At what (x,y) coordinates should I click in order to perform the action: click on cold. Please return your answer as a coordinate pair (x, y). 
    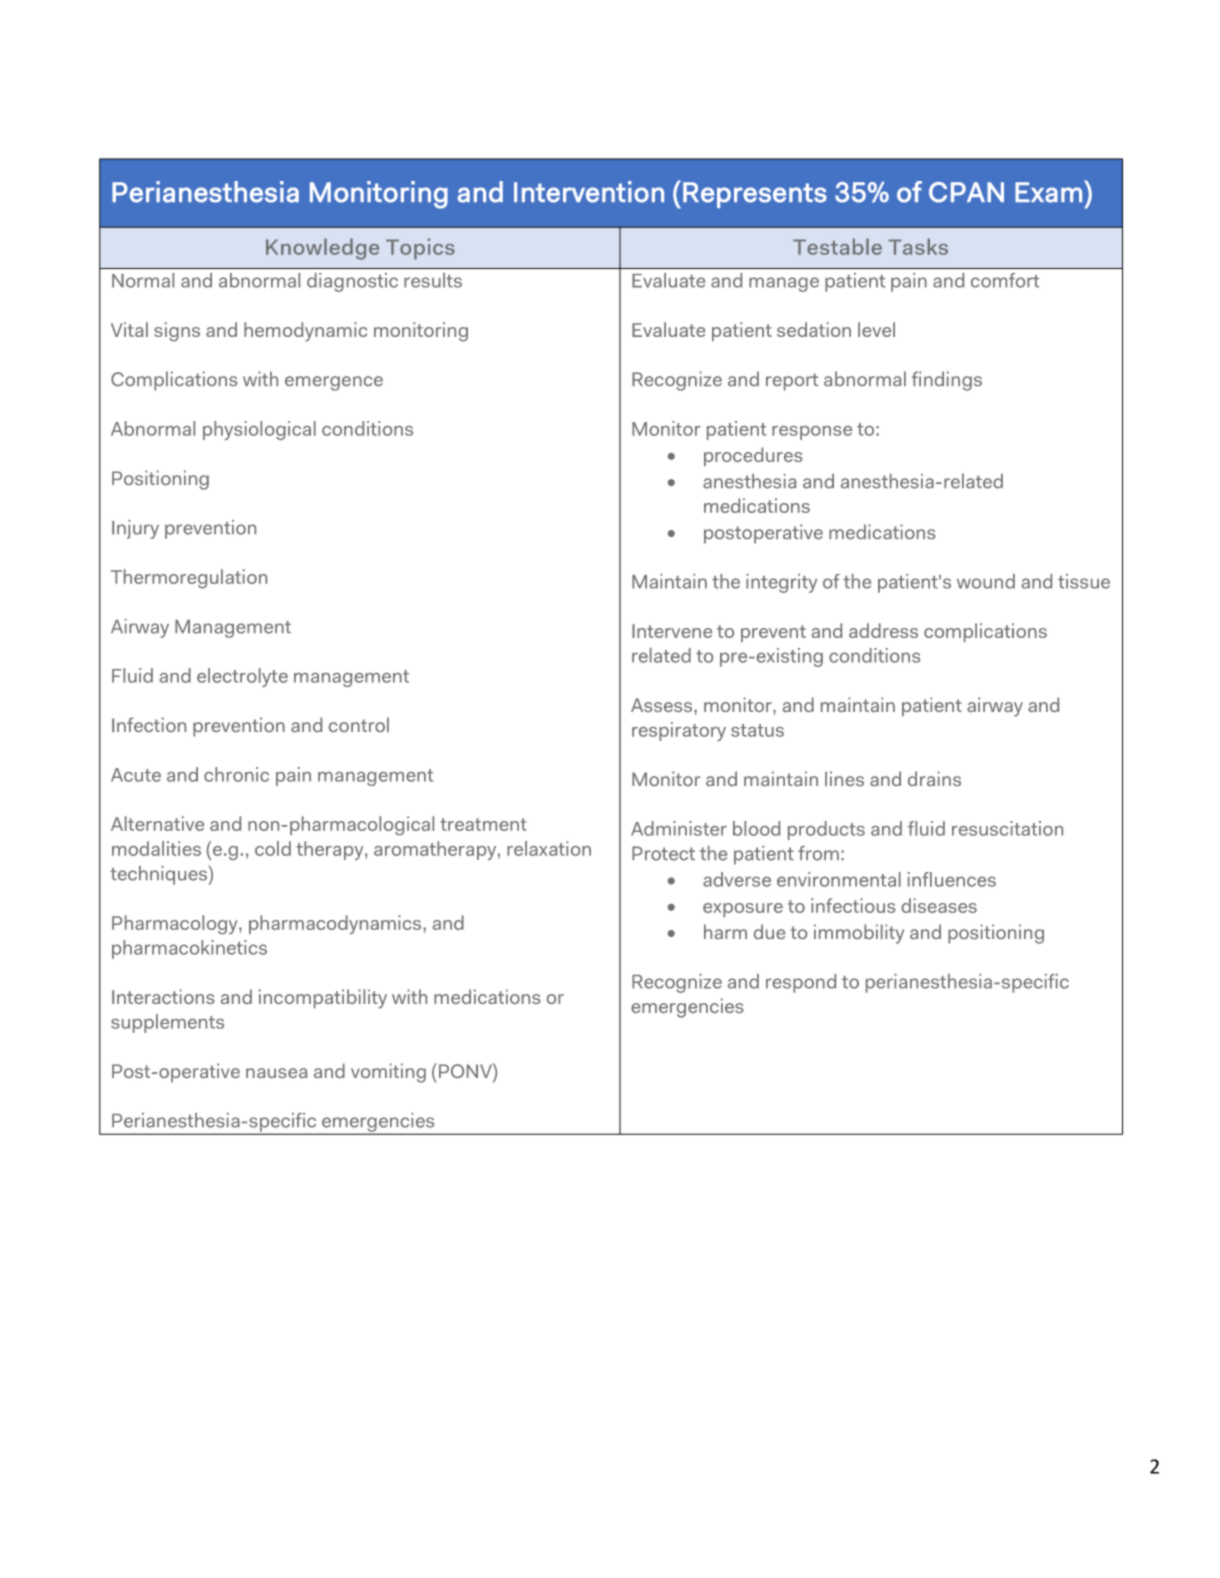
    Looking at the image, I should click on (273, 848).
